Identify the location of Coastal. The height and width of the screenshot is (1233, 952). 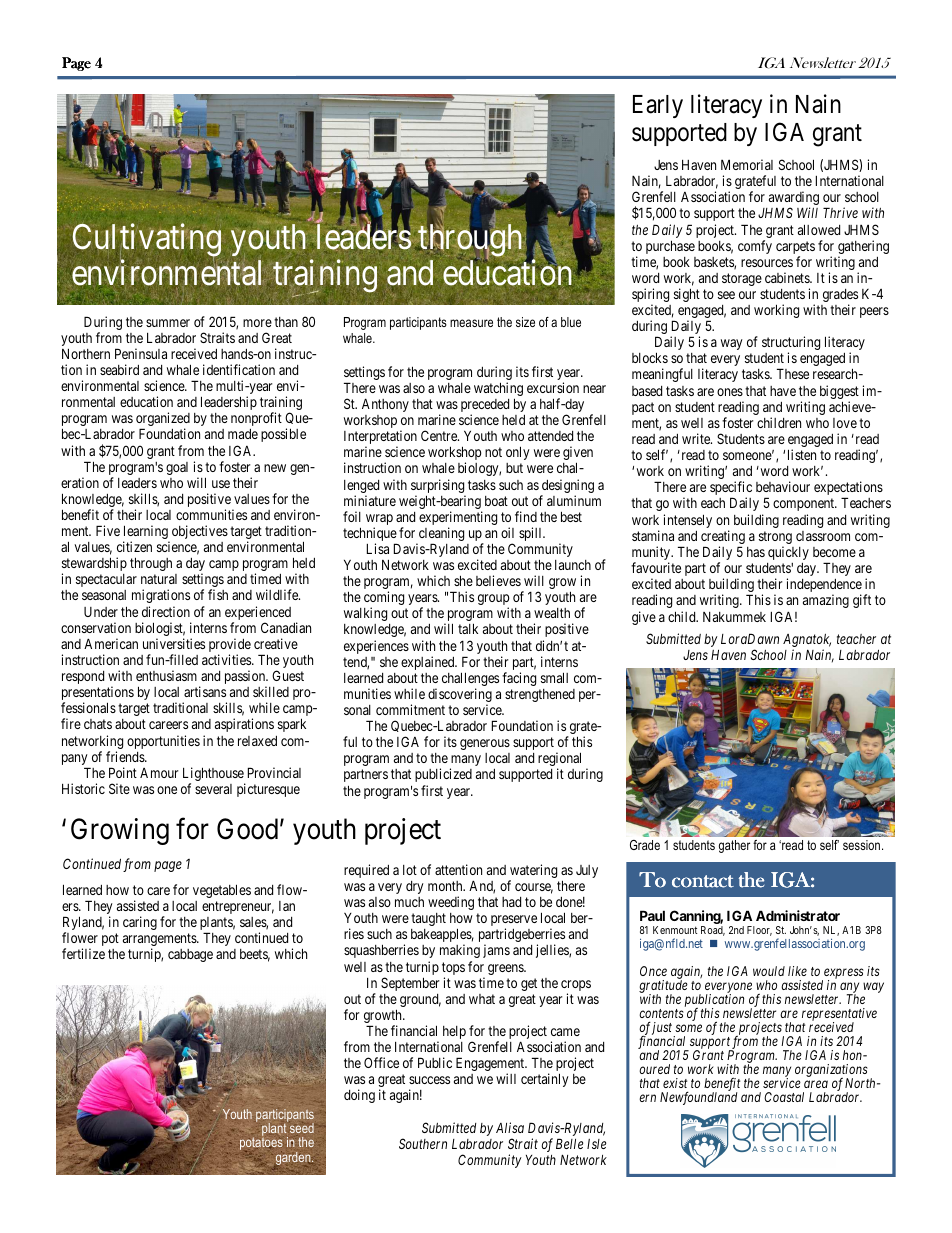
(784, 1097).
